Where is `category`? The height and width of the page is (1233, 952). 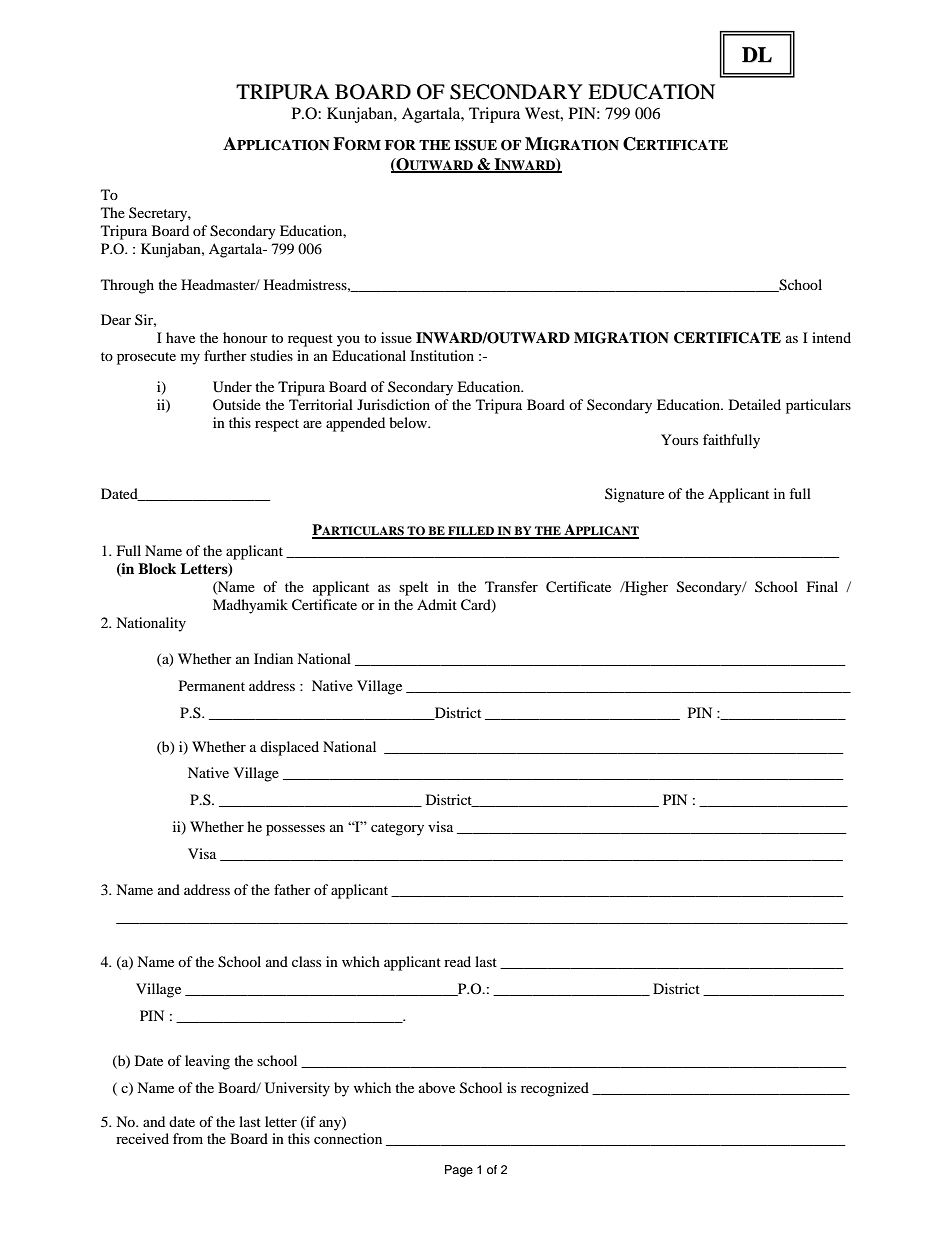 category is located at coordinates (397, 829).
